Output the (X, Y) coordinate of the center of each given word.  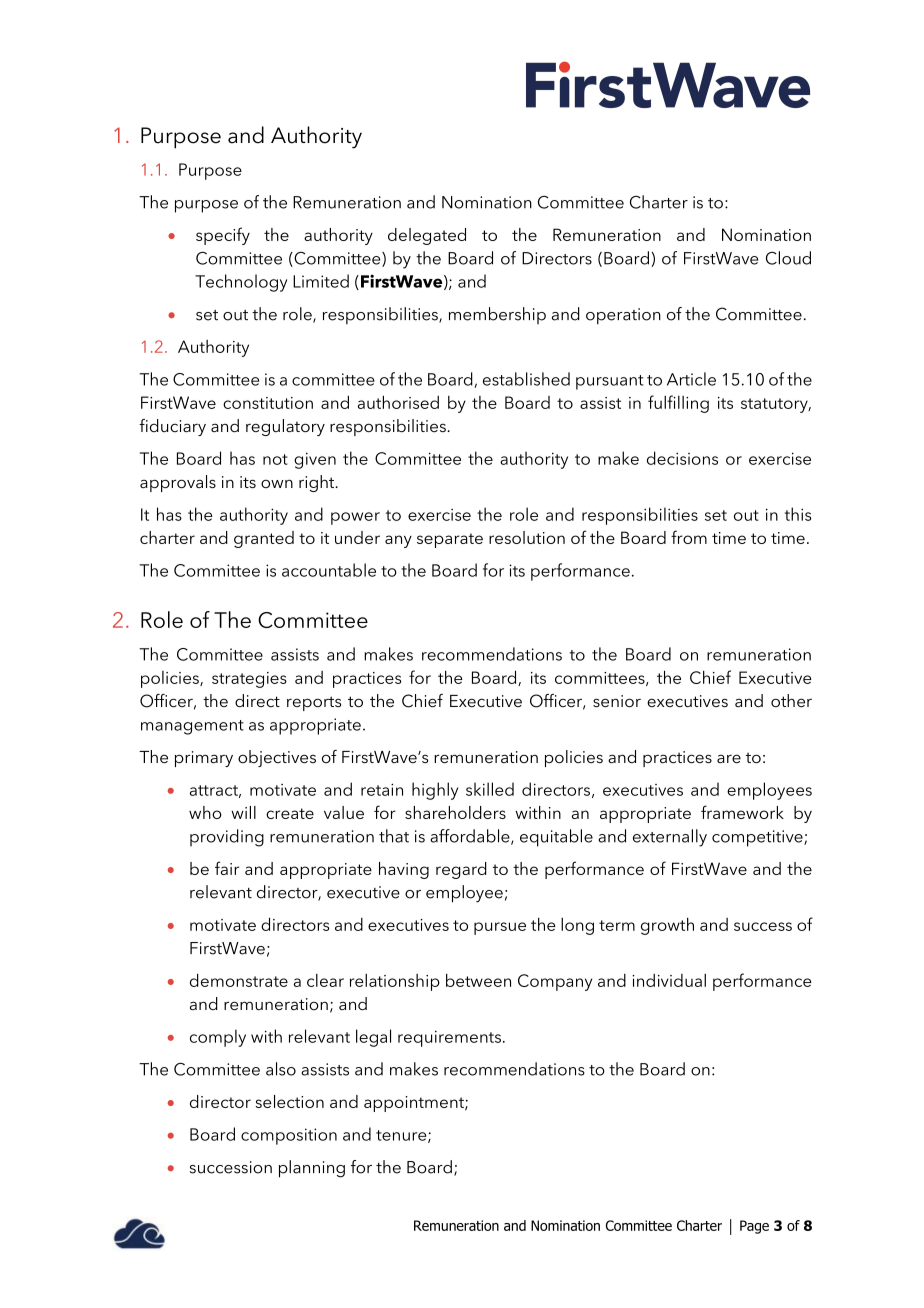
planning (312, 1169)
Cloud (788, 258)
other (791, 700)
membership (497, 315)
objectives (277, 758)
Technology (241, 283)
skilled (490, 789)
